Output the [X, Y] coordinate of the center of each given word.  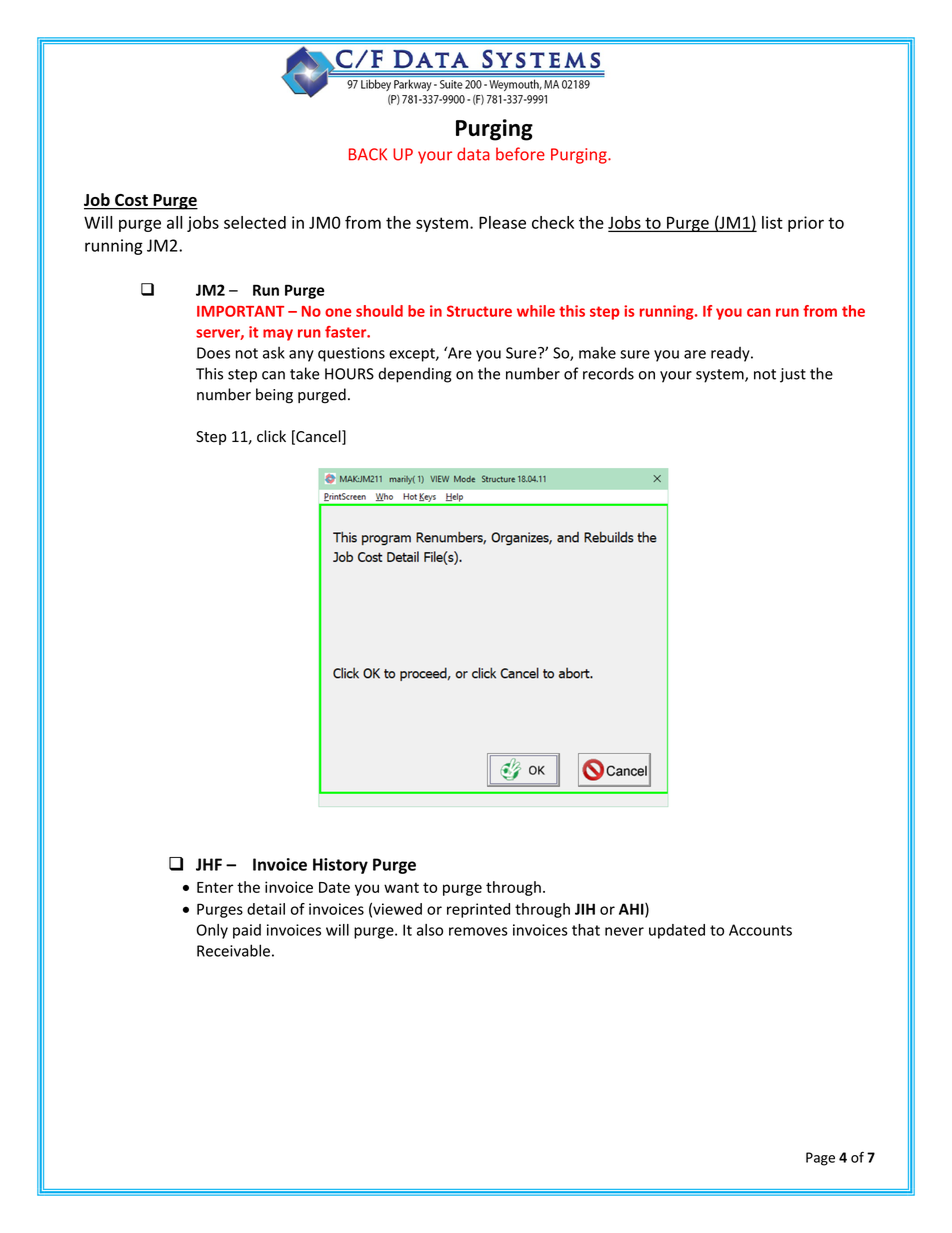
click [271, 436]
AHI [632, 910]
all [174, 222]
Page [820, 1159]
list [772, 222]
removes [478, 931]
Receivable [233, 950]
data [473, 154]
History [340, 866]
